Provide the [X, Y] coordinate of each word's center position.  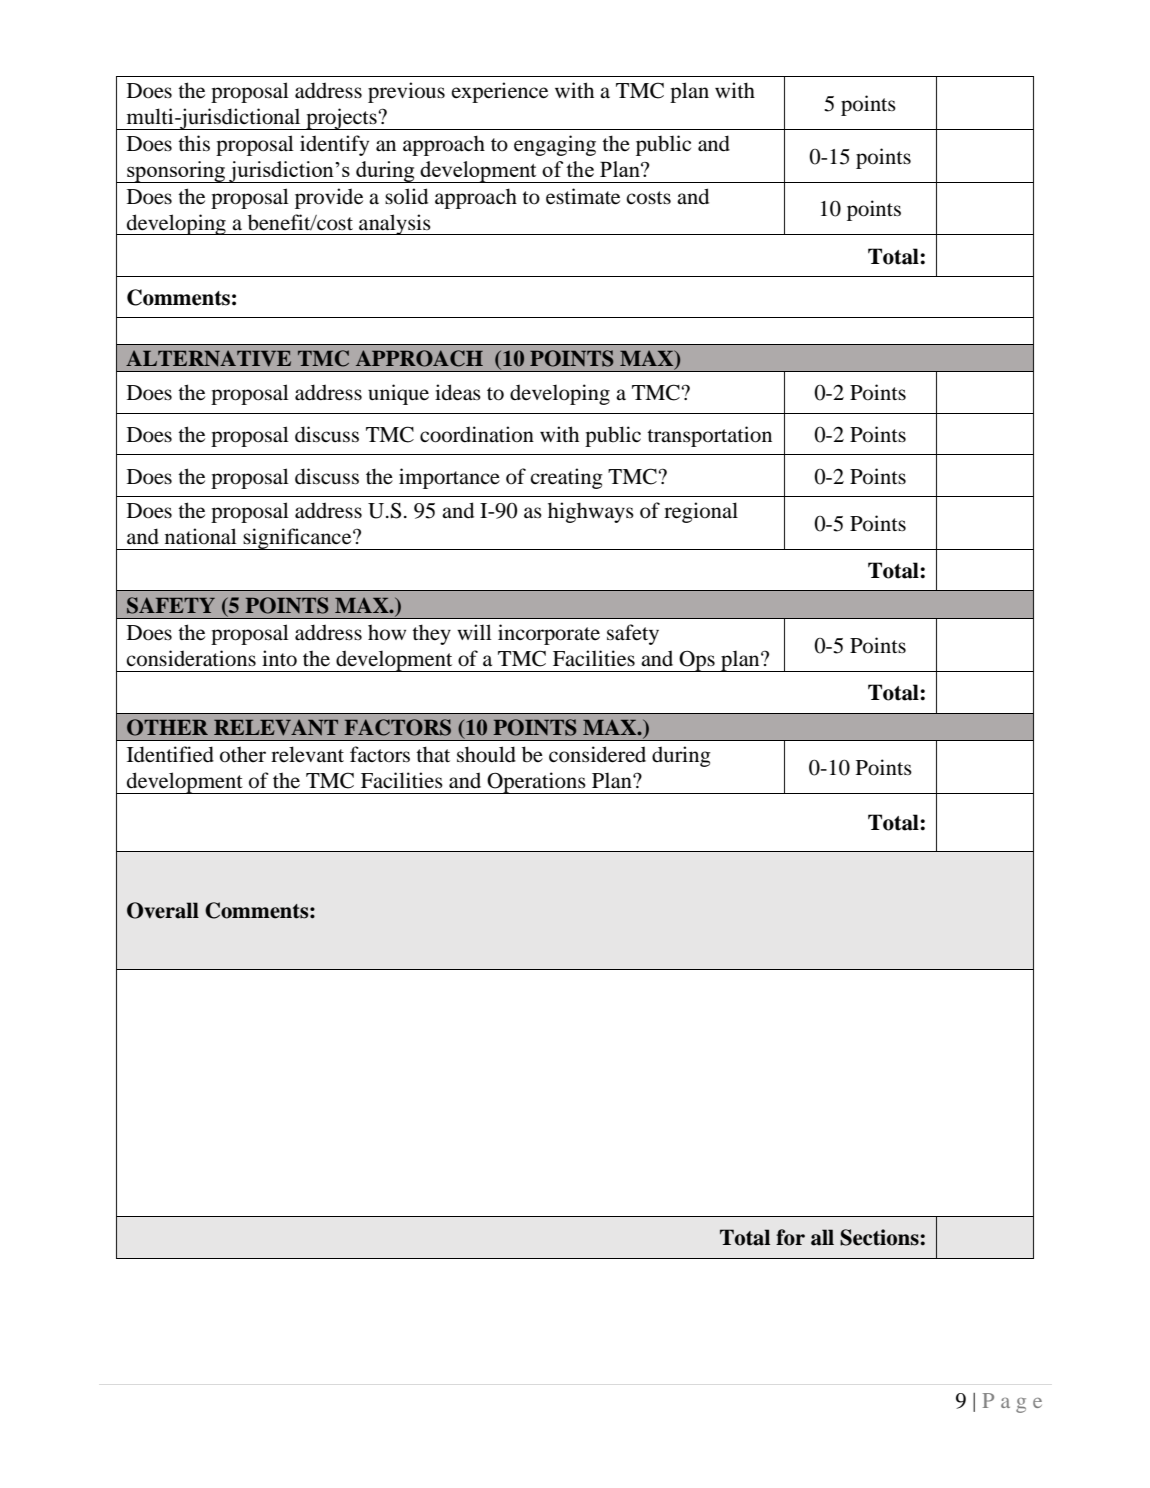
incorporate [549, 634]
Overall [163, 910]
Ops [697, 661]
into [279, 658]
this [194, 143]
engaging [555, 145]
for [790, 1237]
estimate [583, 196]
